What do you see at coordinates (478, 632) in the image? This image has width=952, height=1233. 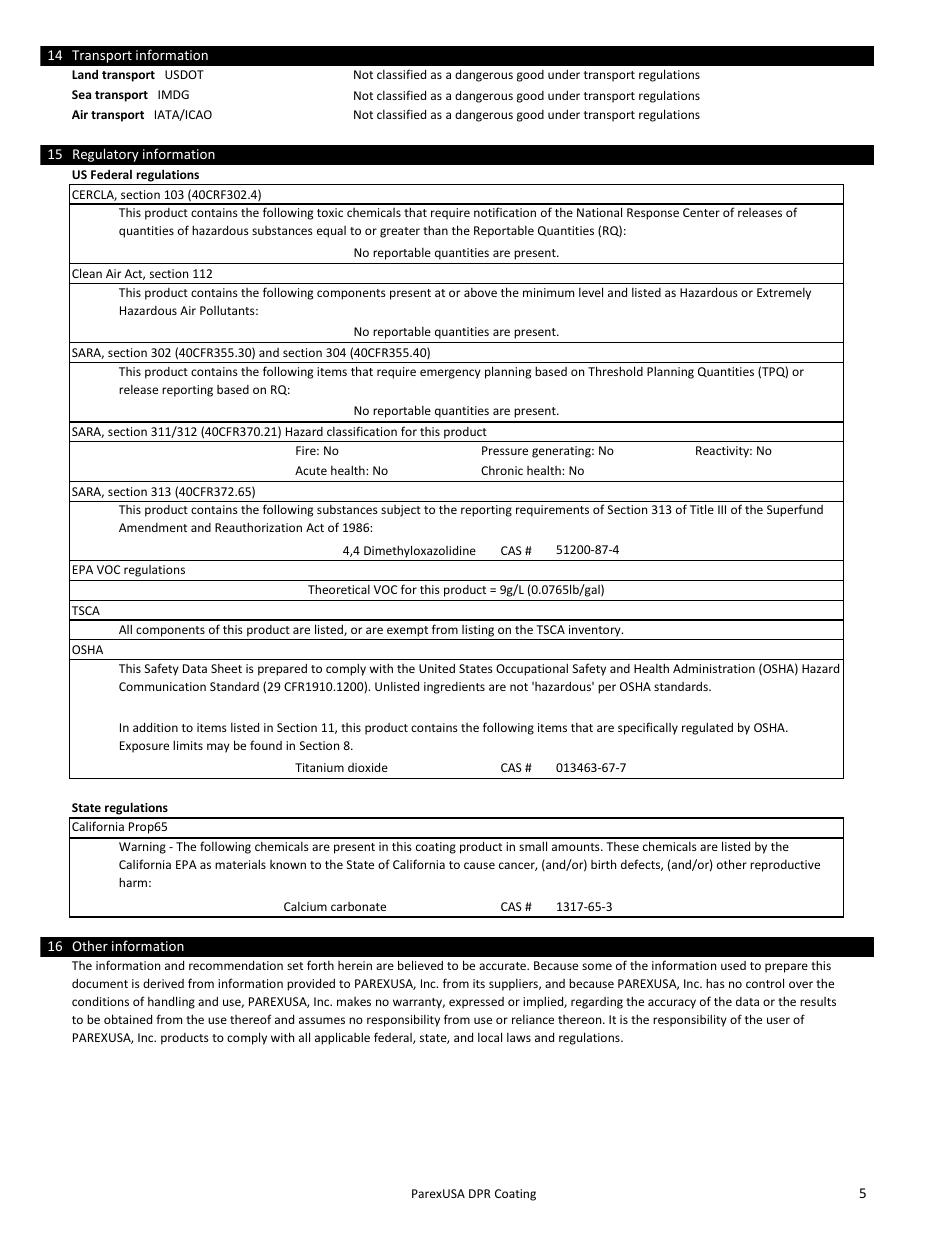 I see `listing` at bounding box center [478, 632].
